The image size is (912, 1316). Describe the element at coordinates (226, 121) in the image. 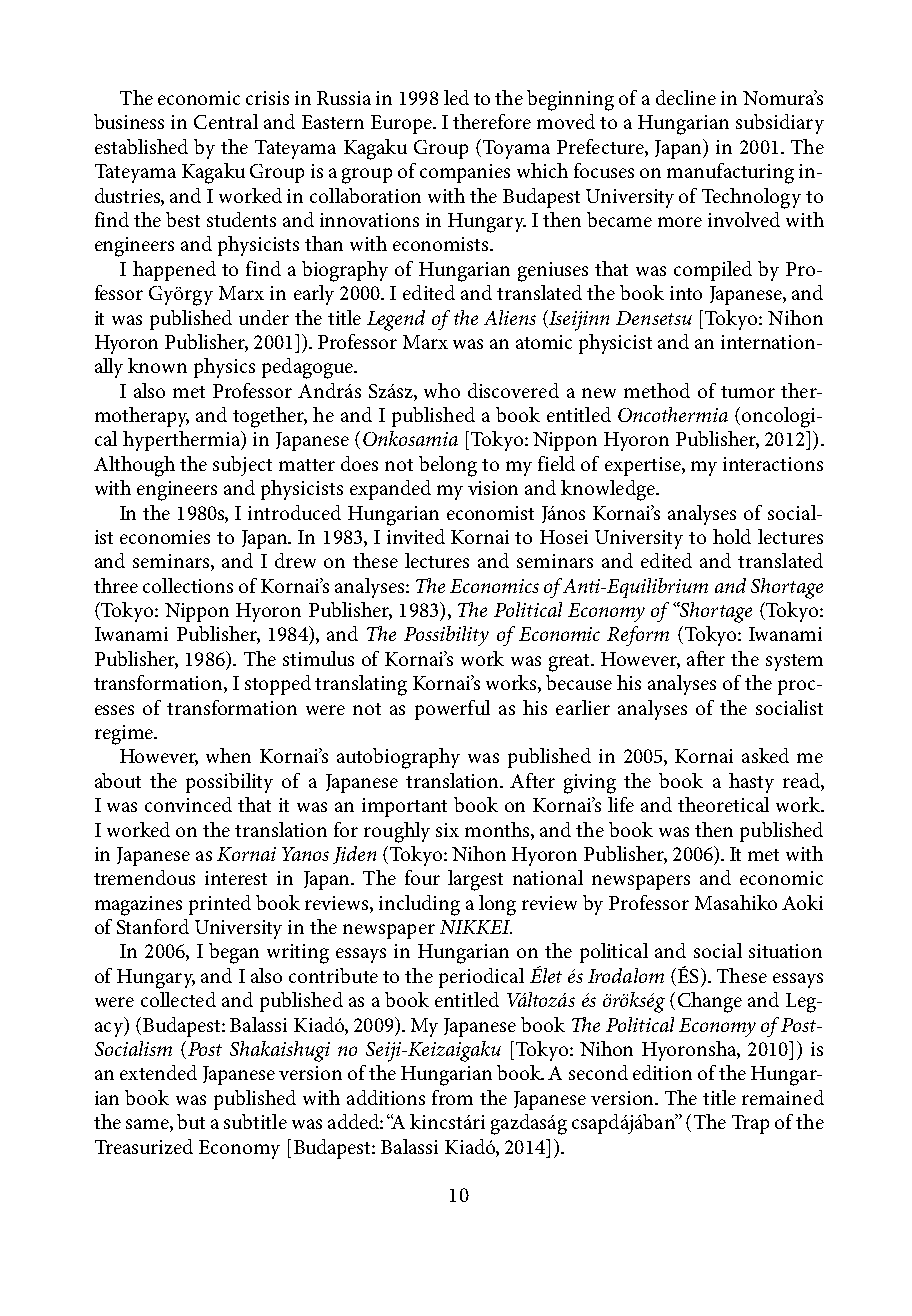

I see `Central` at that location.
